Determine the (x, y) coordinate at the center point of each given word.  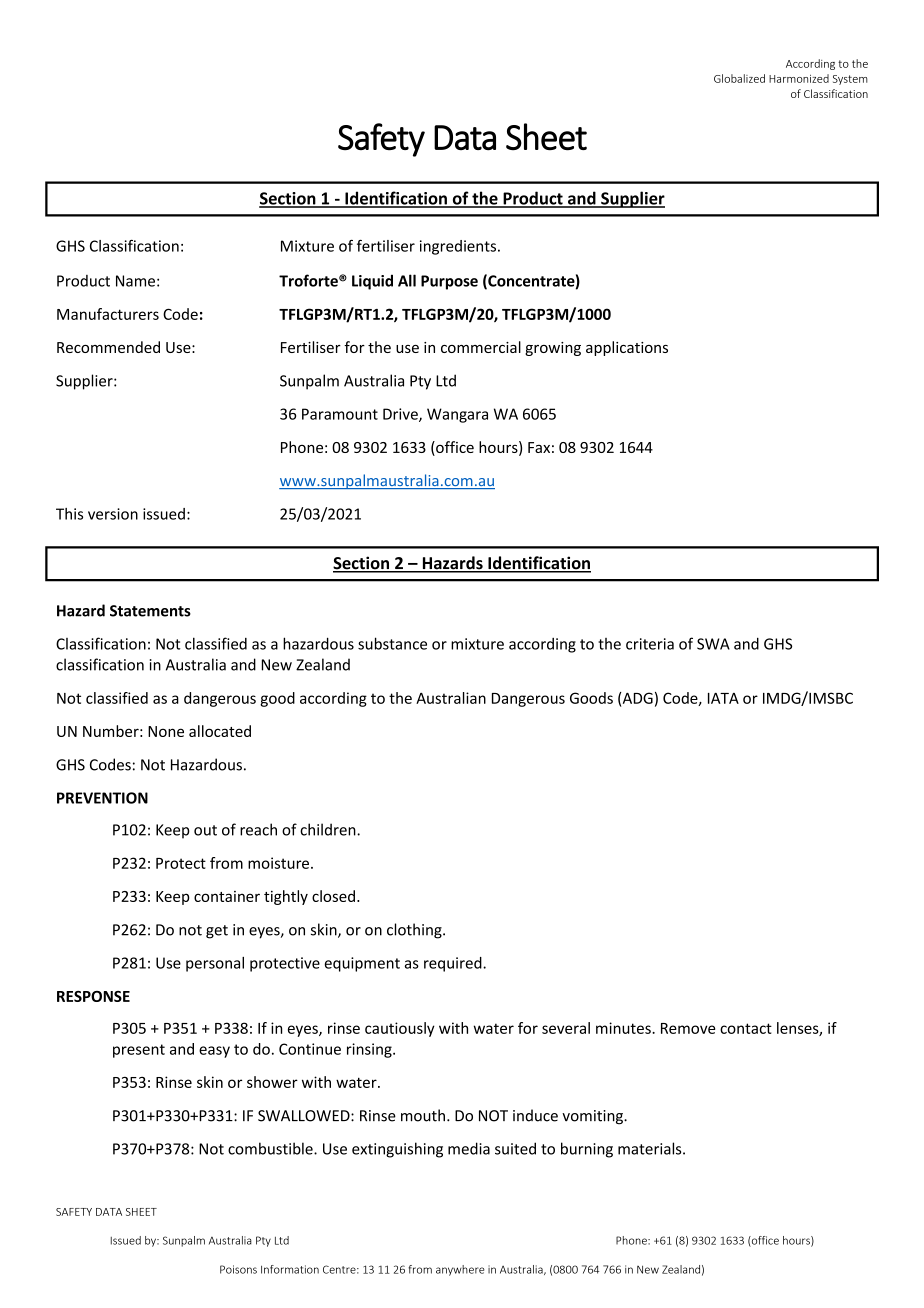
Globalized (739, 78)
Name (135, 281)
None (166, 731)
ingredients (459, 247)
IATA (723, 698)
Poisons (238, 1269)
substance (392, 643)
